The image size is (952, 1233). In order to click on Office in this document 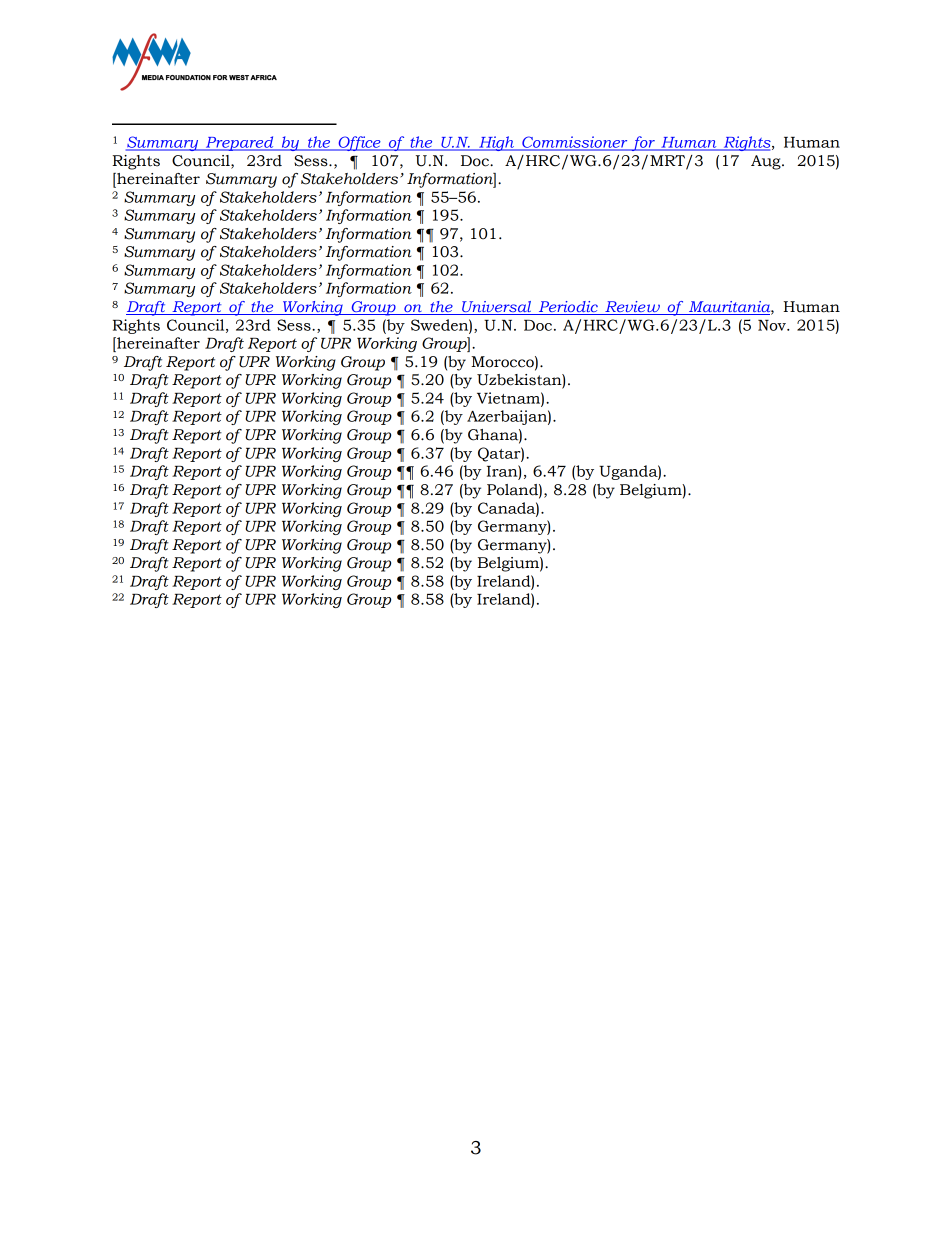, I will do `click(359, 143)`.
